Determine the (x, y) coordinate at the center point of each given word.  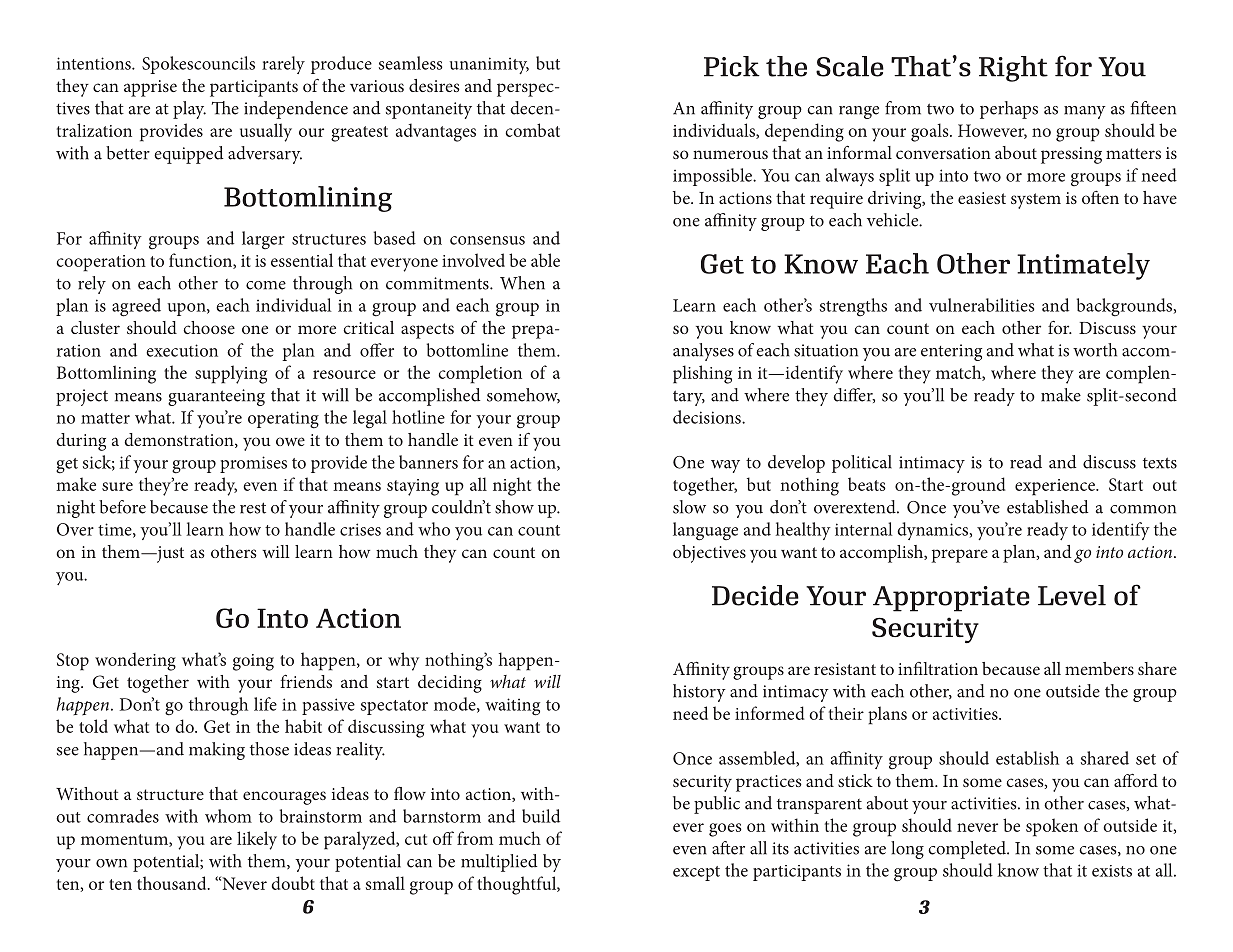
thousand (173, 883)
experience (1056, 487)
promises (253, 464)
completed (968, 850)
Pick (732, 66)
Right (1013, 69)
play (189, 110)
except (696, 873)
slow (689, 507)
